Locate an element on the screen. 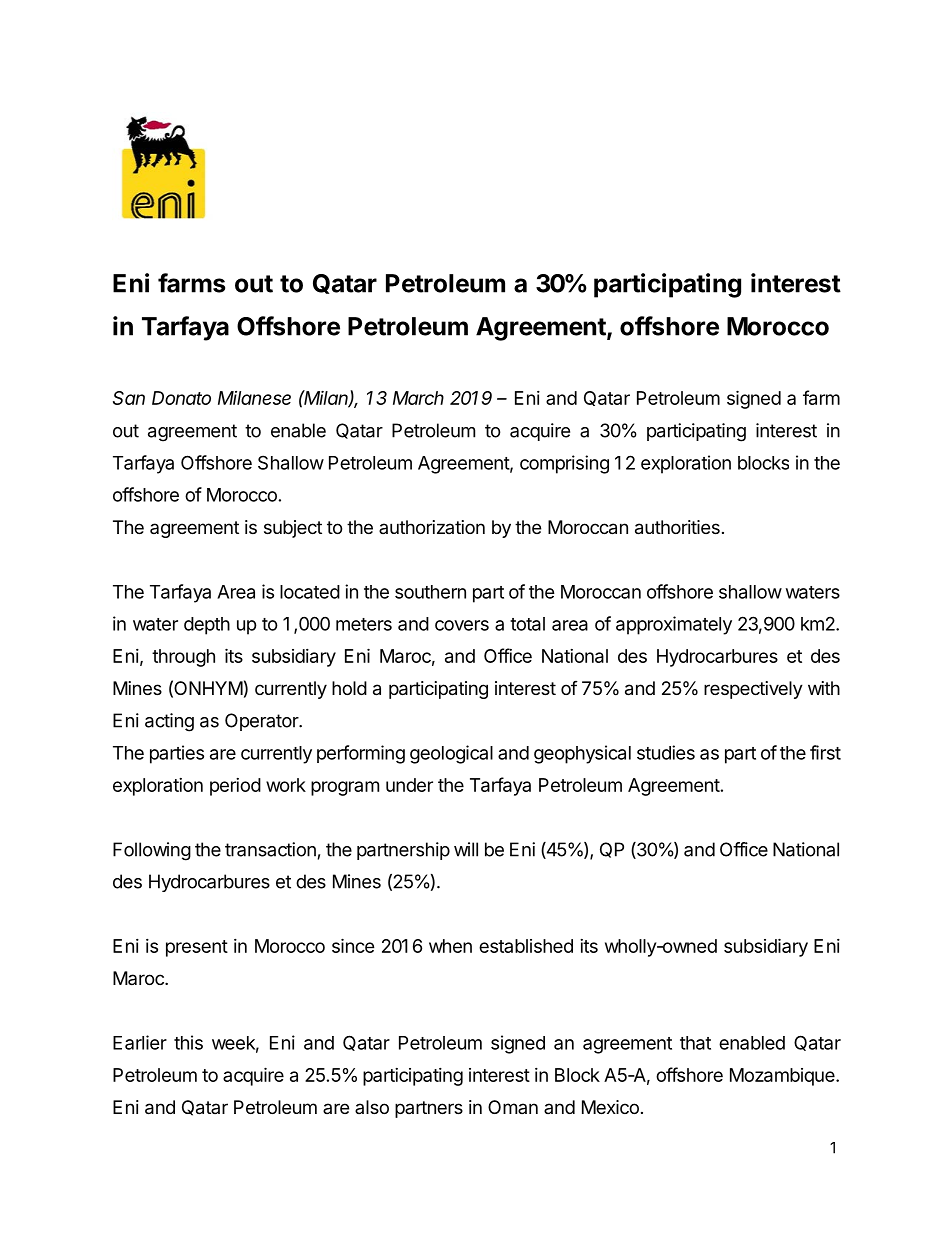 The image size is (952, 1233). geological is located at coordinates (451, 754).
